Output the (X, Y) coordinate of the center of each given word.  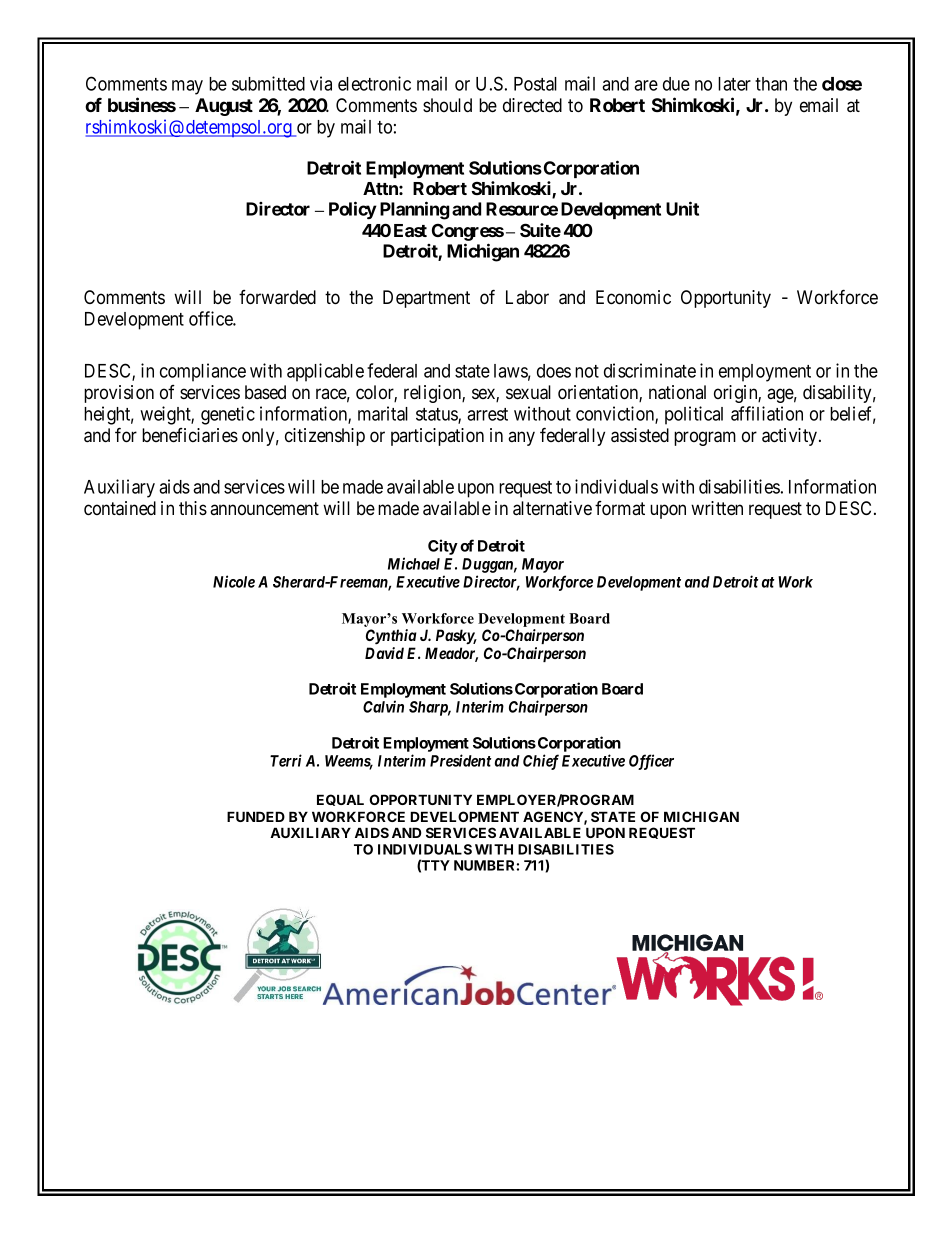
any (521, 438)
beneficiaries (190, 435)
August (224, 107)
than (771, 84)
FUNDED (256, 816)
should (447, 105)
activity (791, 437)
